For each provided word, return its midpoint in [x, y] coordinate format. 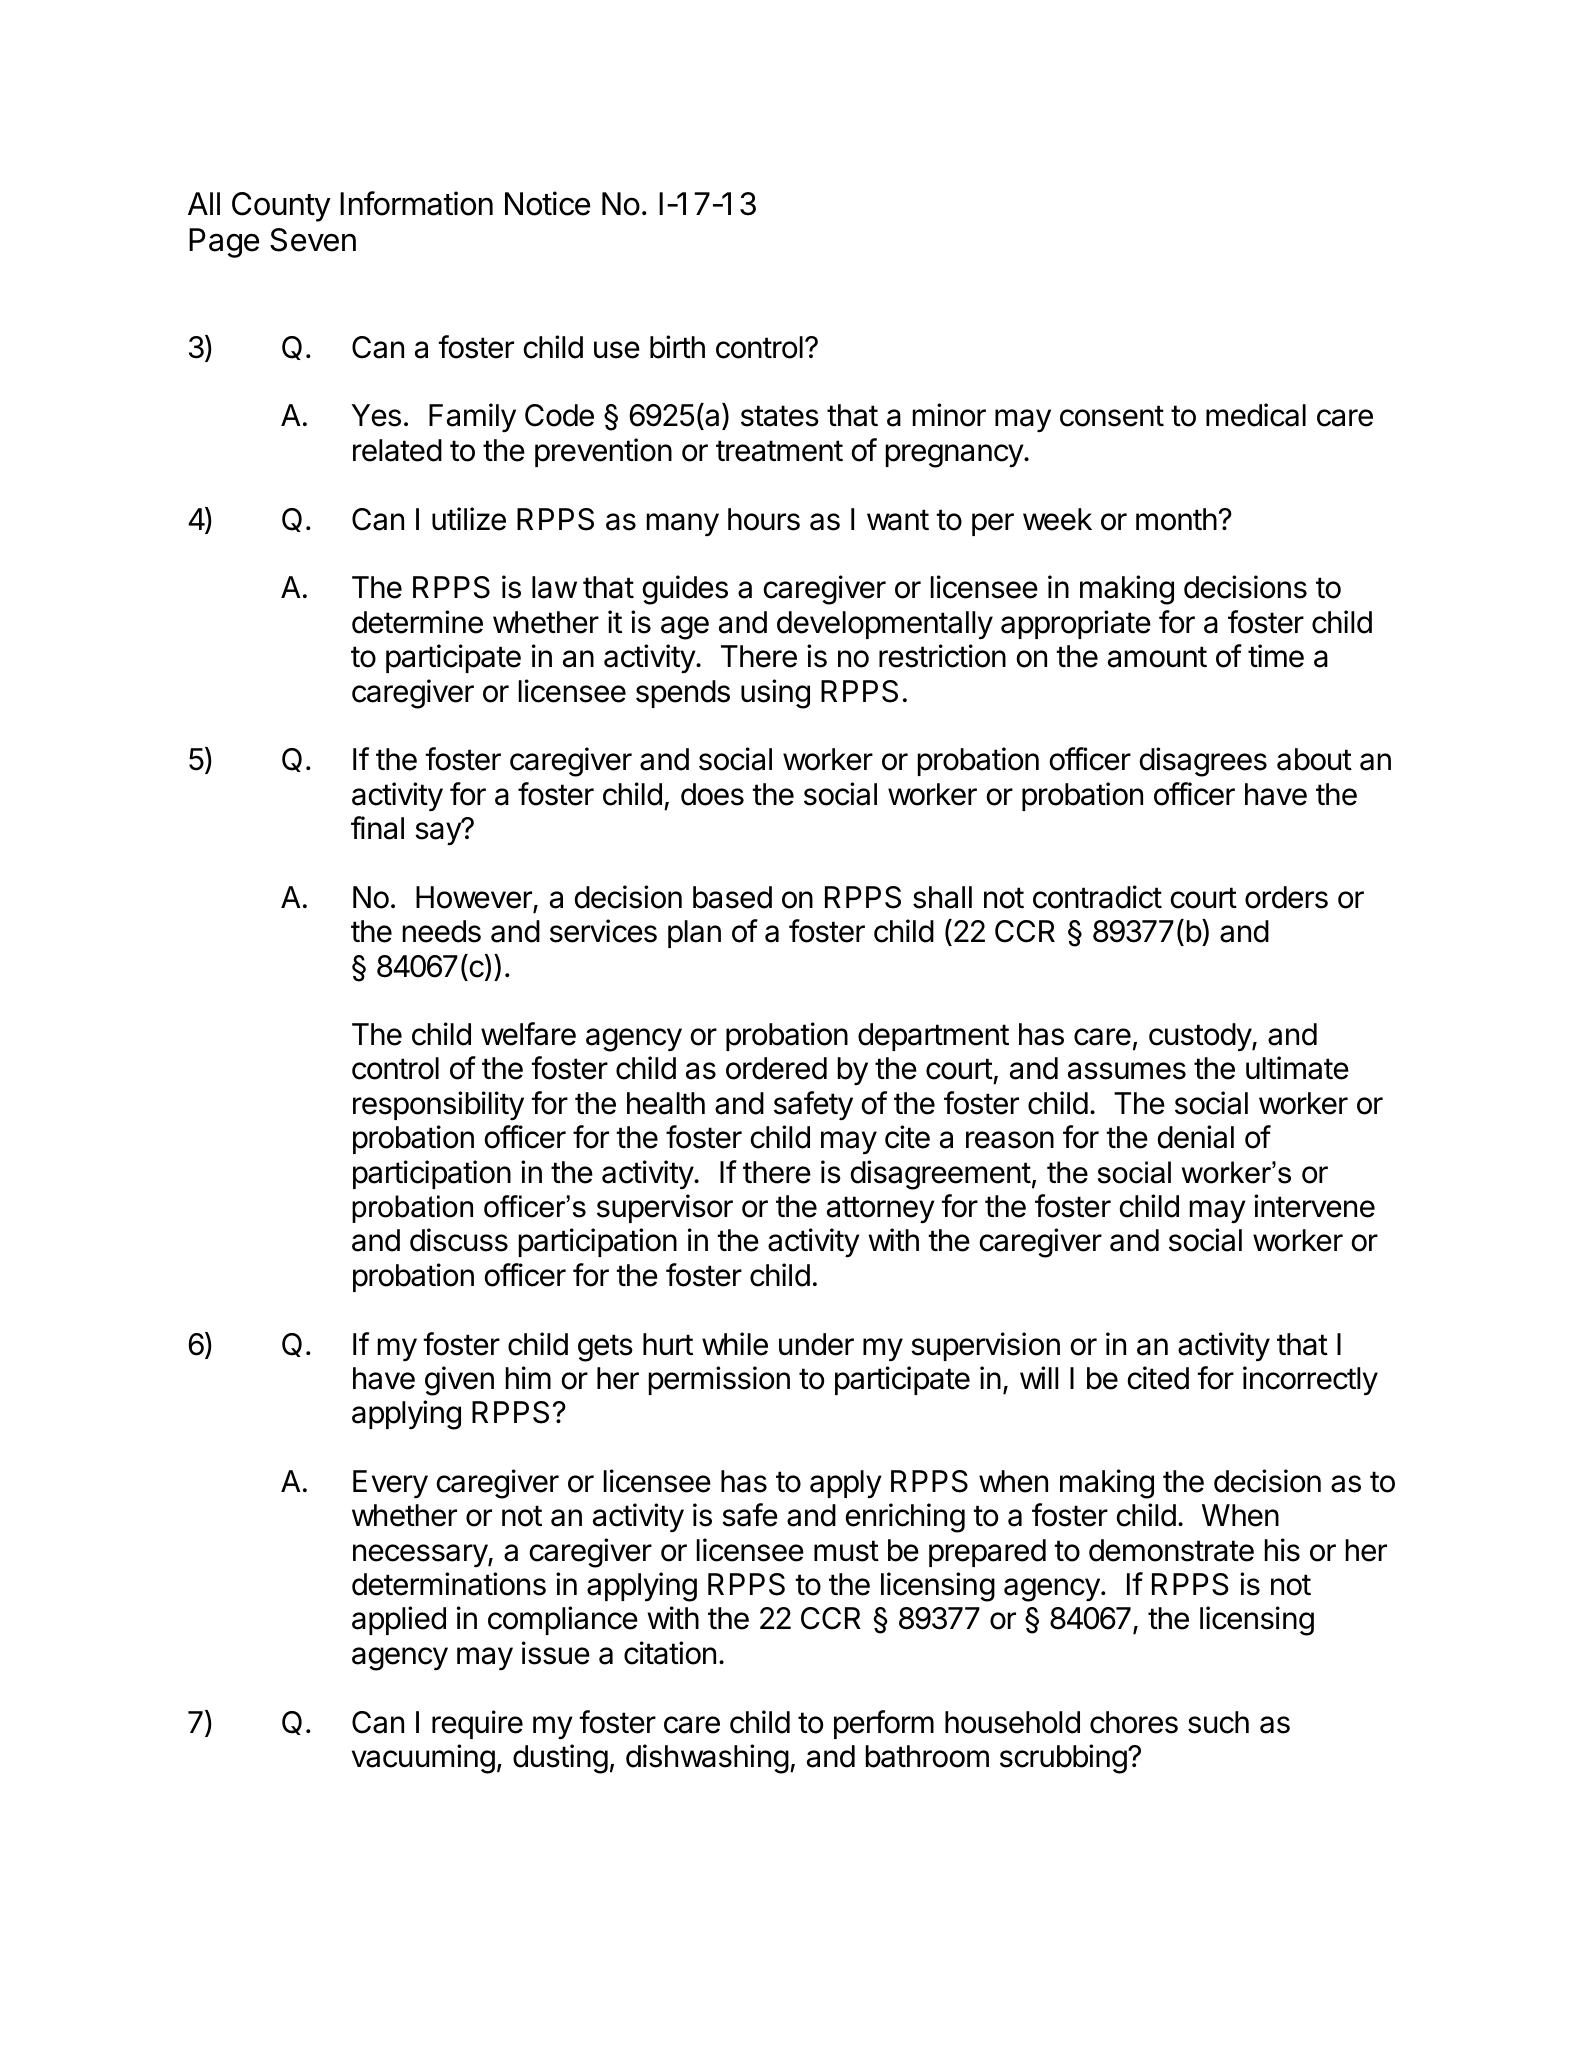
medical [1256, 415]
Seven [313, 240]
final [377, 828]
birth [677, 347]
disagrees [1203, 762]
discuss [459, 1240]
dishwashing [707, 1759]
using [775, 694]
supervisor [665, 1208]
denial [1195, 1137]
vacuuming [423, 1759]
